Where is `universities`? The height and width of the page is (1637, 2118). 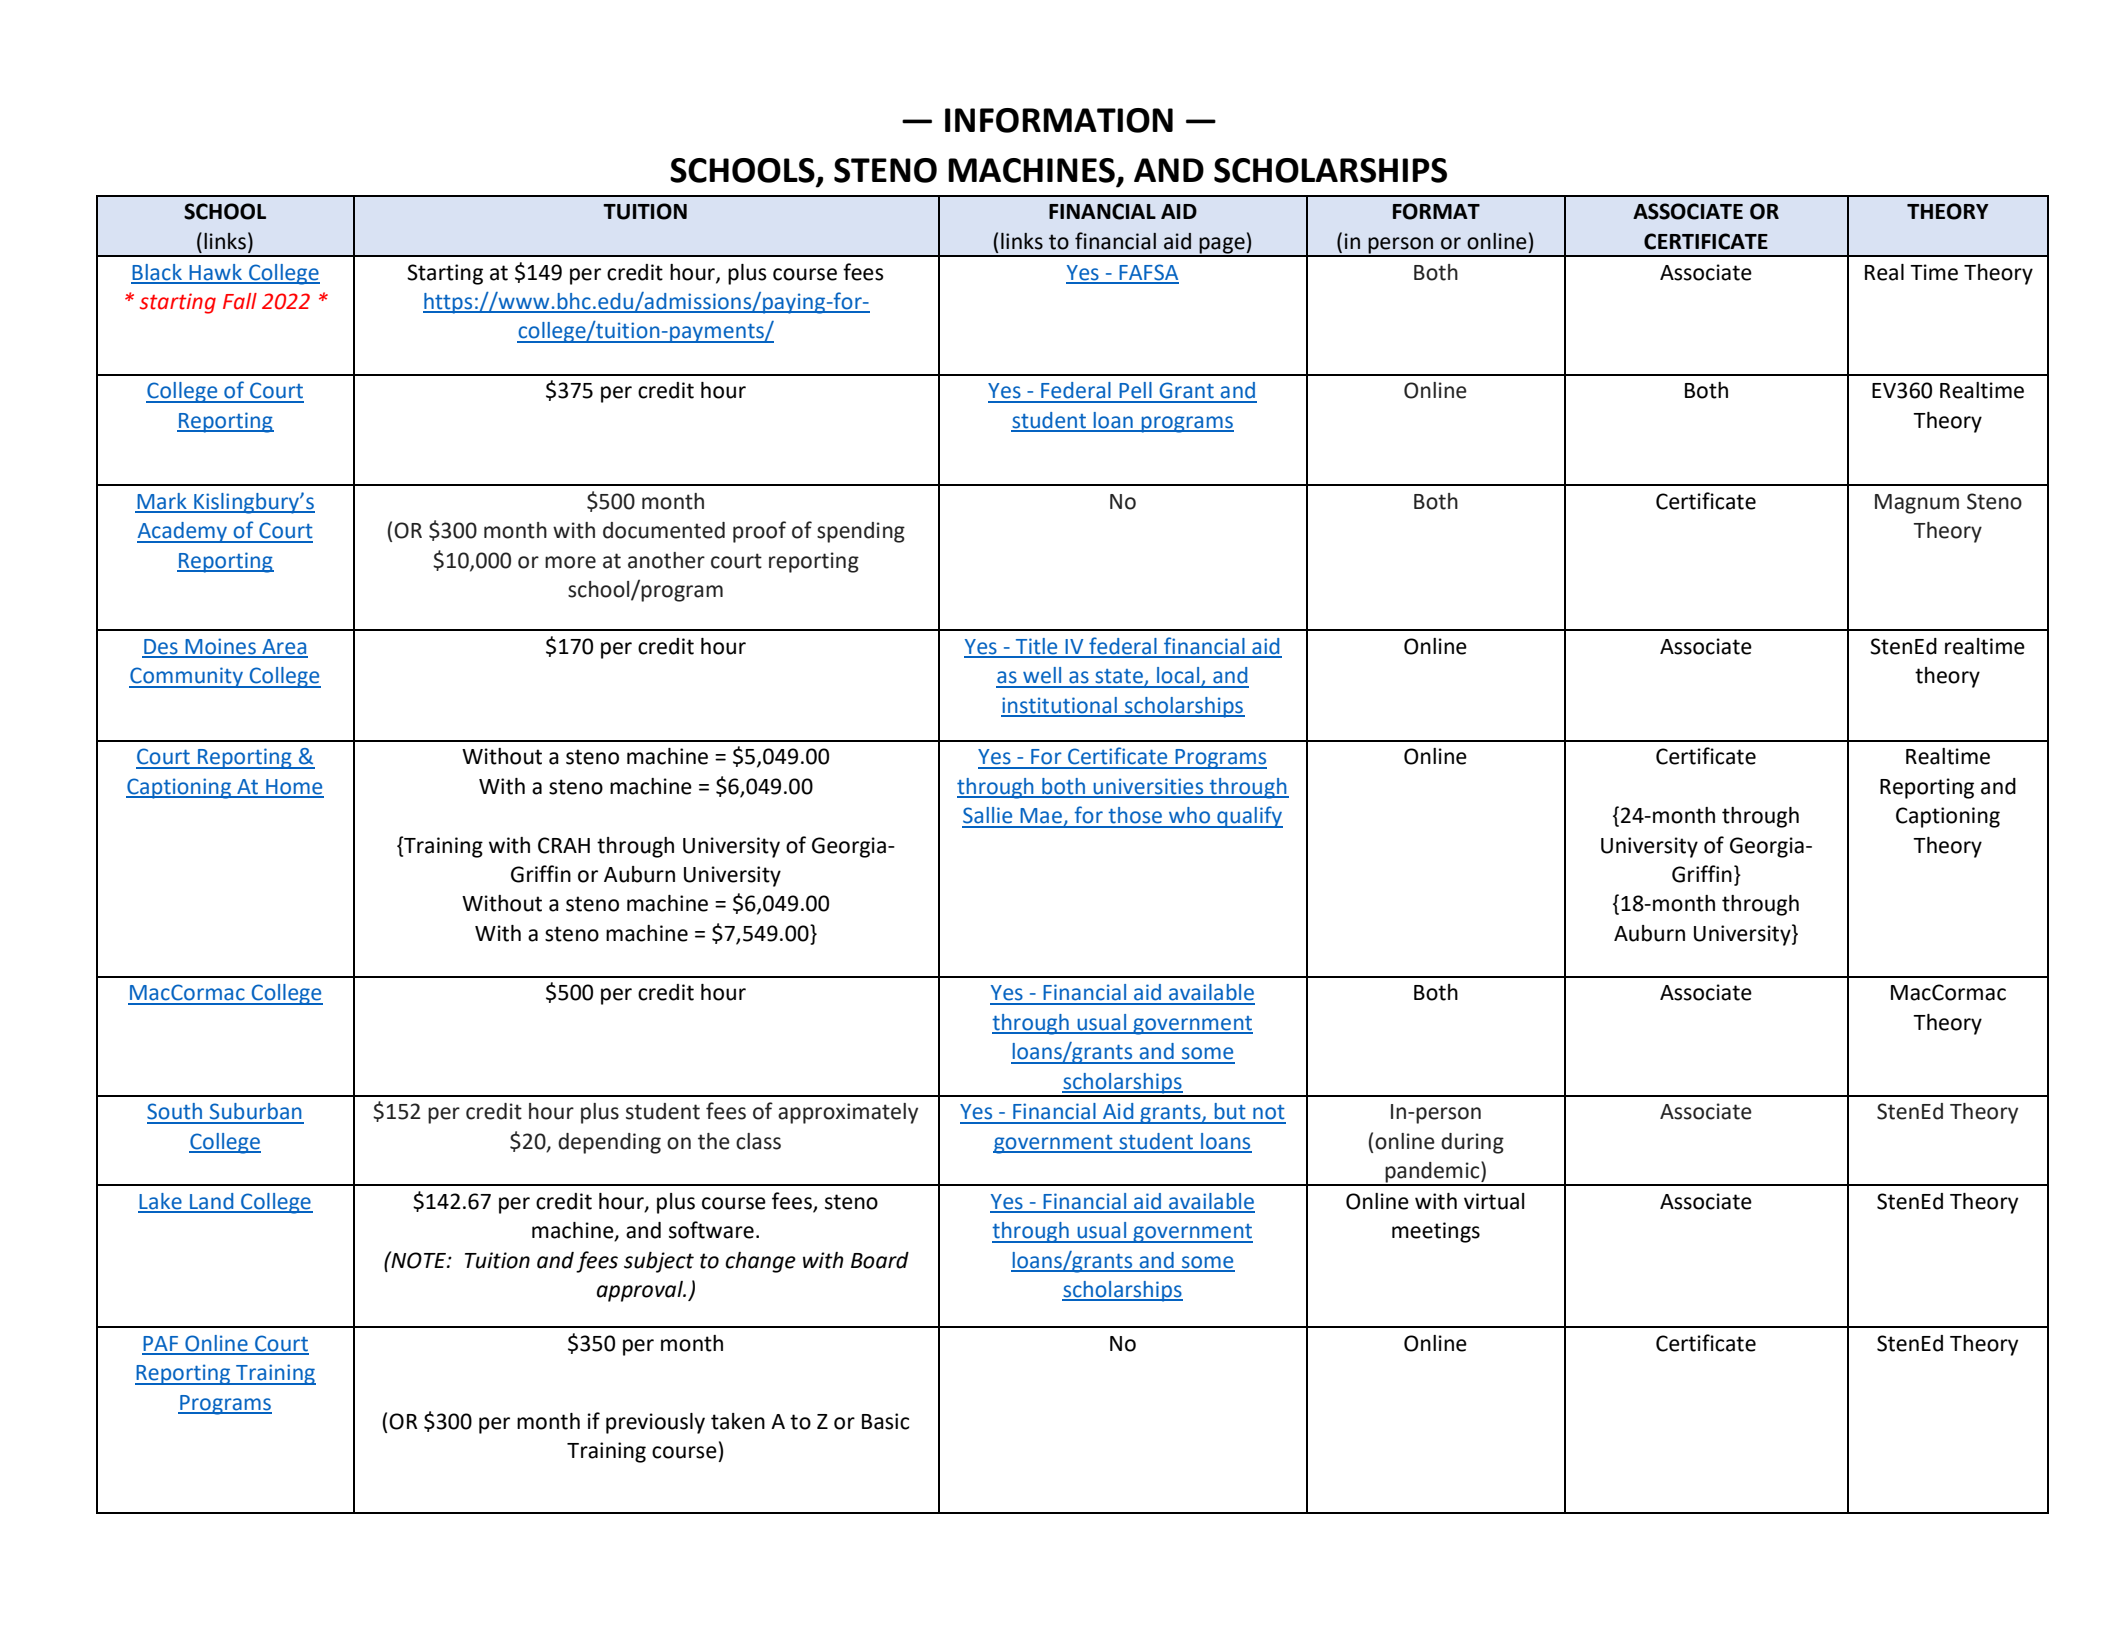
universities is located at coordinates (1148, 787).
